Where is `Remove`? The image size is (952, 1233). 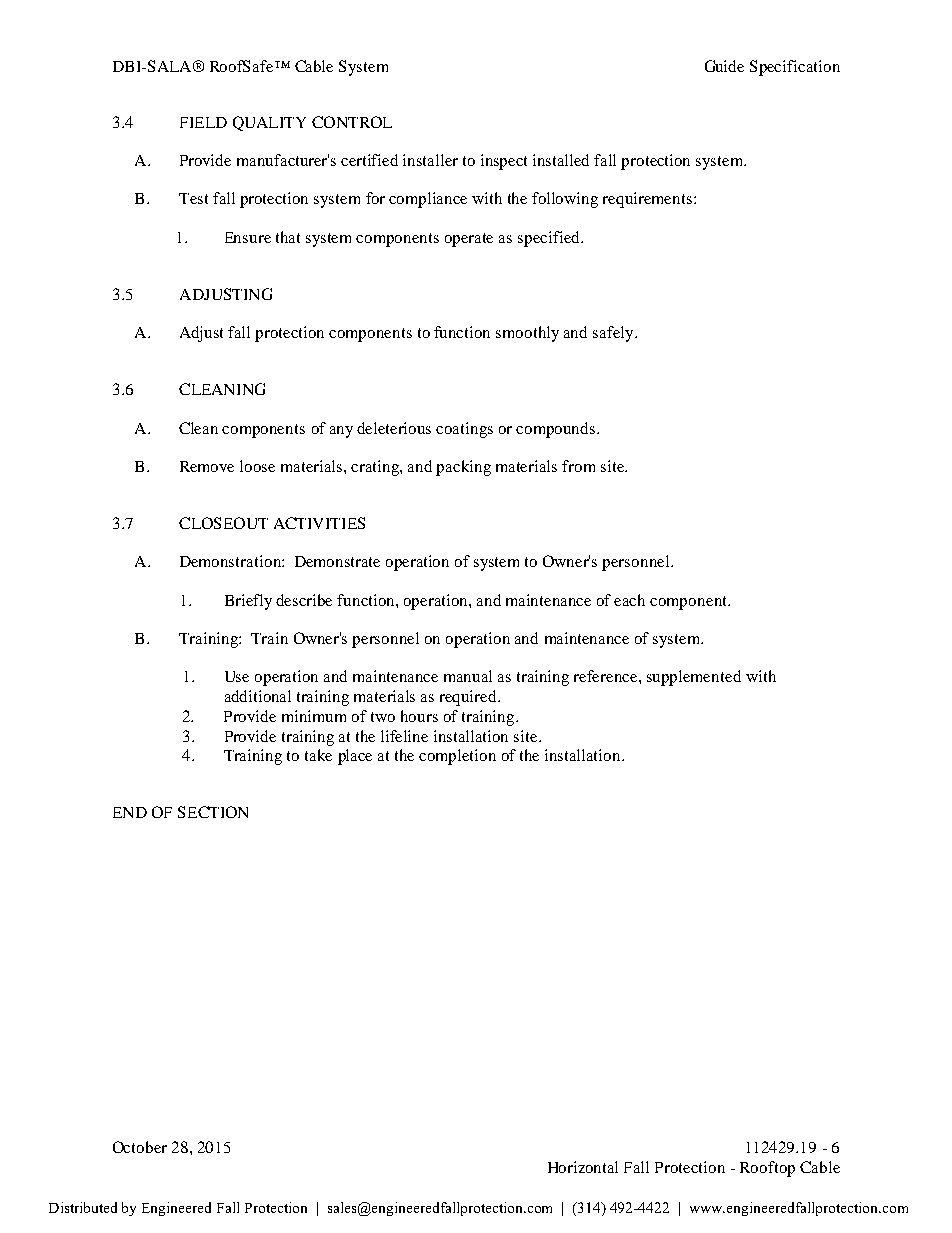
Remove is located at coordinates (207, 466).
